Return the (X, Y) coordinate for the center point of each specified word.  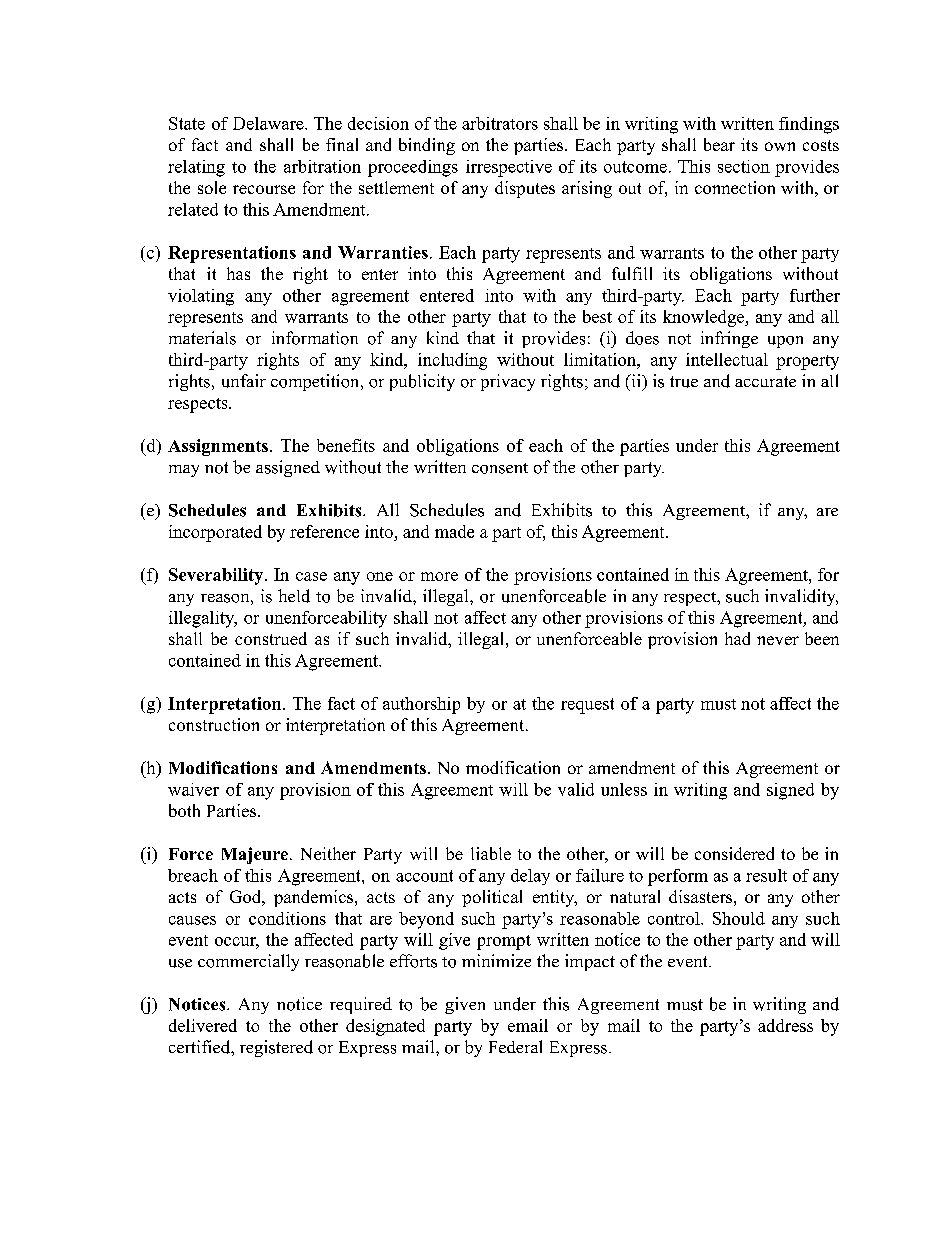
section (744, 166)
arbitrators (500, 123)
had (737, 638)
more (439, 576)
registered (276, 1048)
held (294, 596)
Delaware (269, 123)
